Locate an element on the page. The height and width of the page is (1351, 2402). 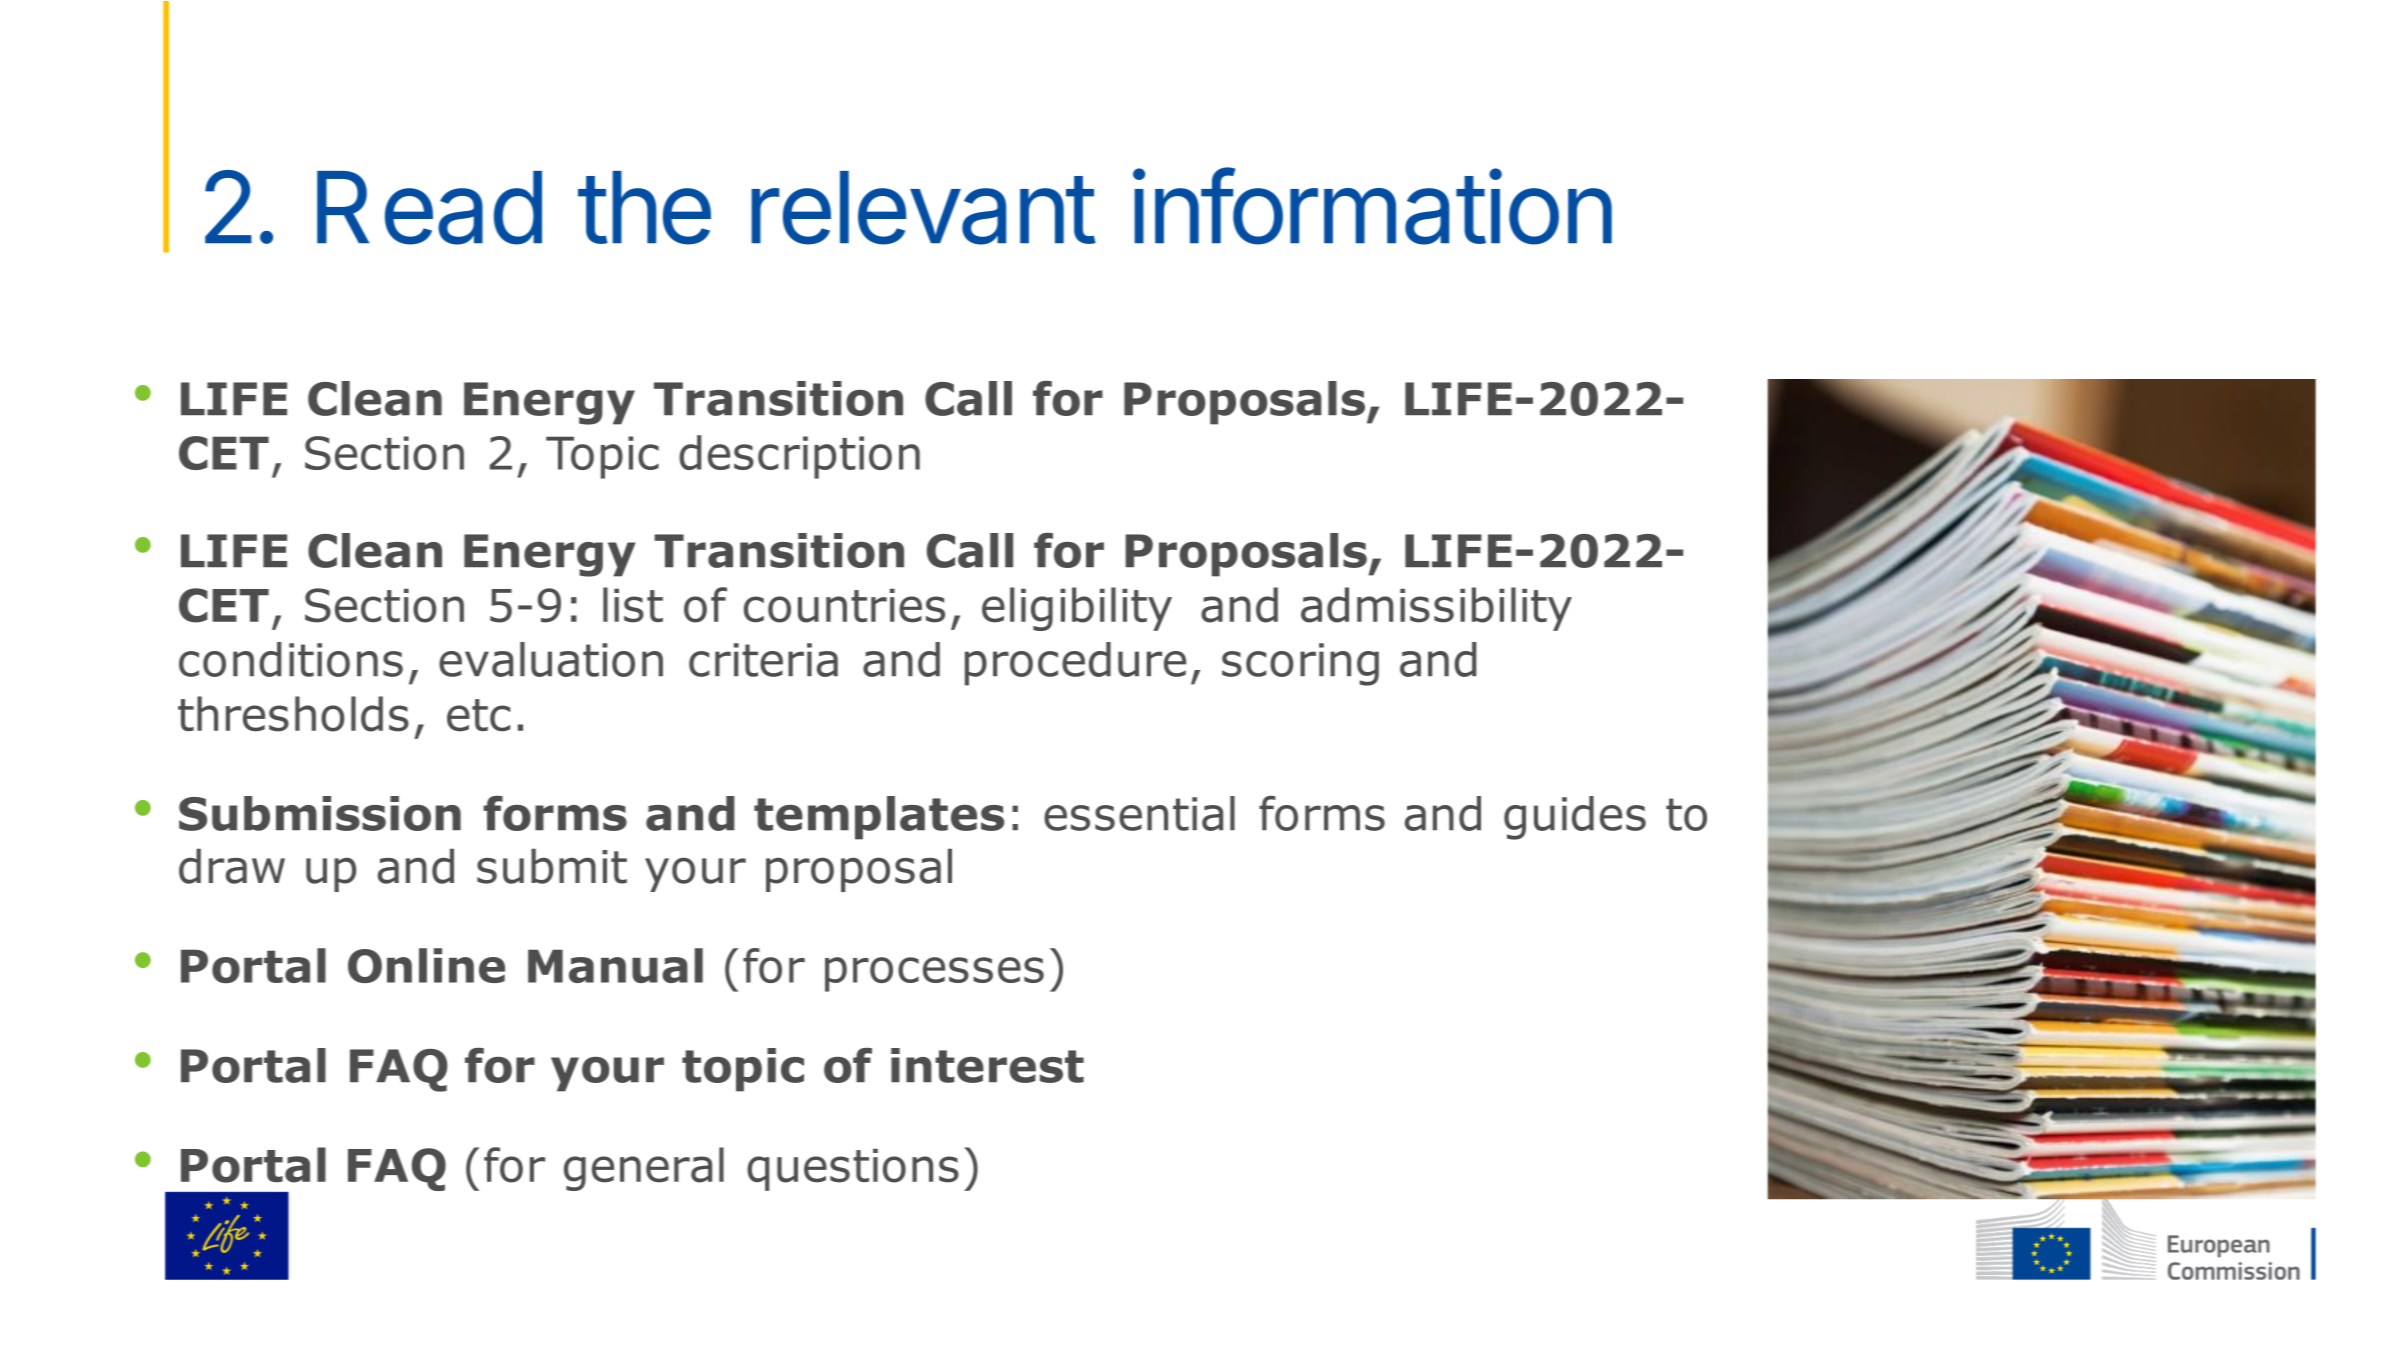
admissibility is located at coordinates (1436, 609).
